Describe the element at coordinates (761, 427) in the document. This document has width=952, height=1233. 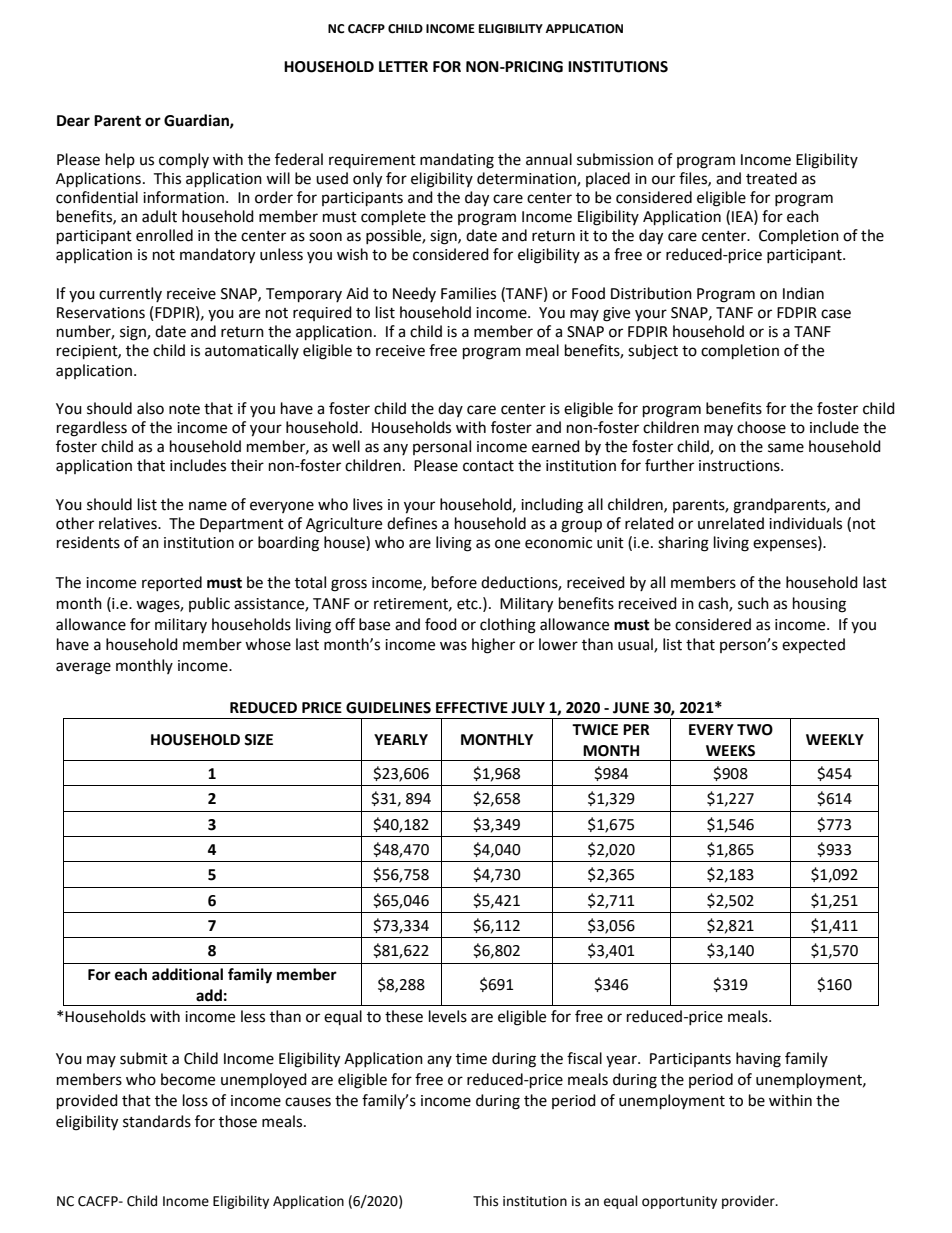
I see `choose` at that location.
